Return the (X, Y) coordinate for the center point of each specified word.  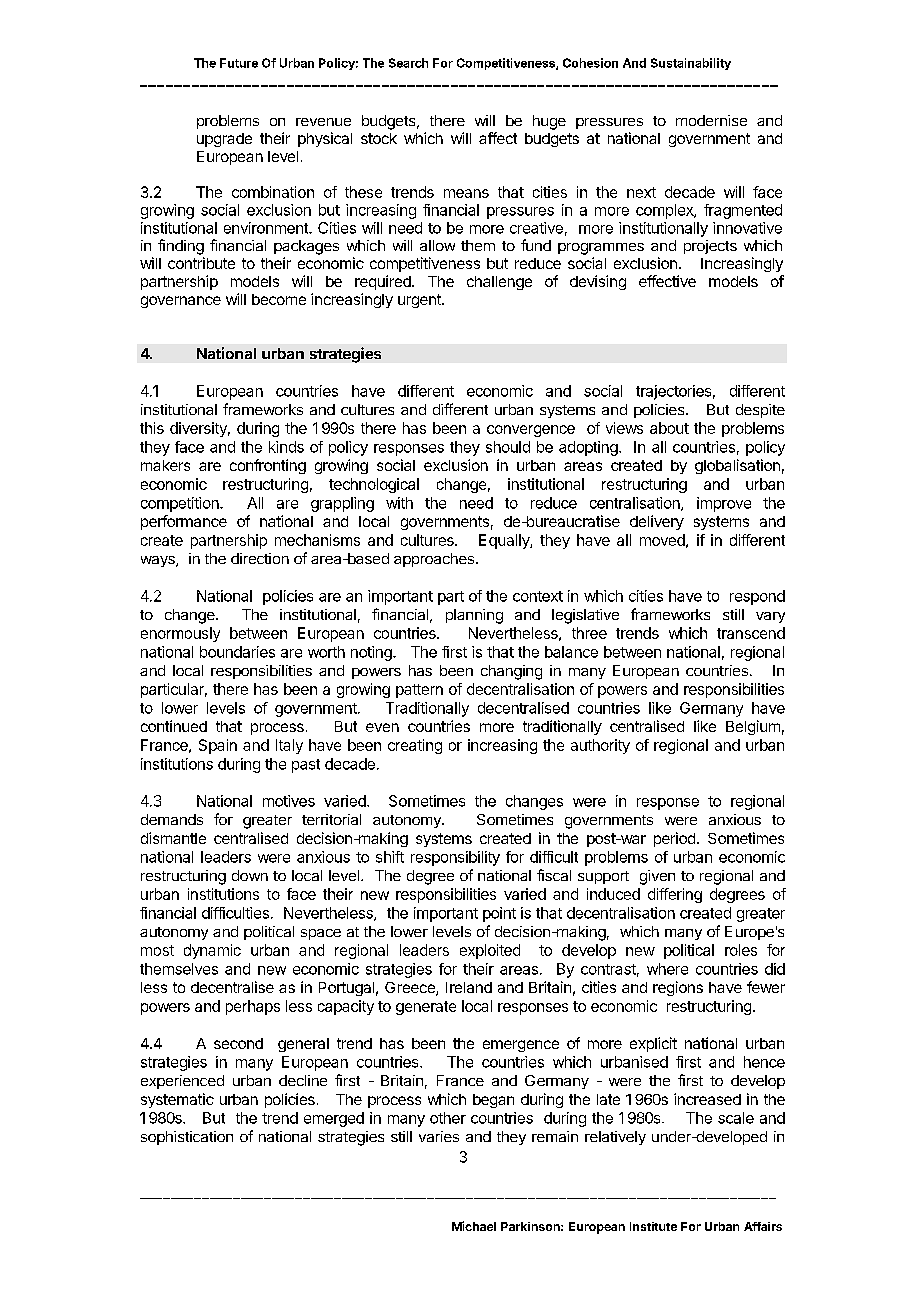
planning (474, 616)
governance (181, 302)
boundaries (237, 652)
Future (239, 63)
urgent (420, 301)
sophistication (187, 1138)
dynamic (212, 951)
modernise (711, 120)
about (669, 428)
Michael (474, 1226)
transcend (751, 633)
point (499, 914)
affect (498, 138)
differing (675, 895)
